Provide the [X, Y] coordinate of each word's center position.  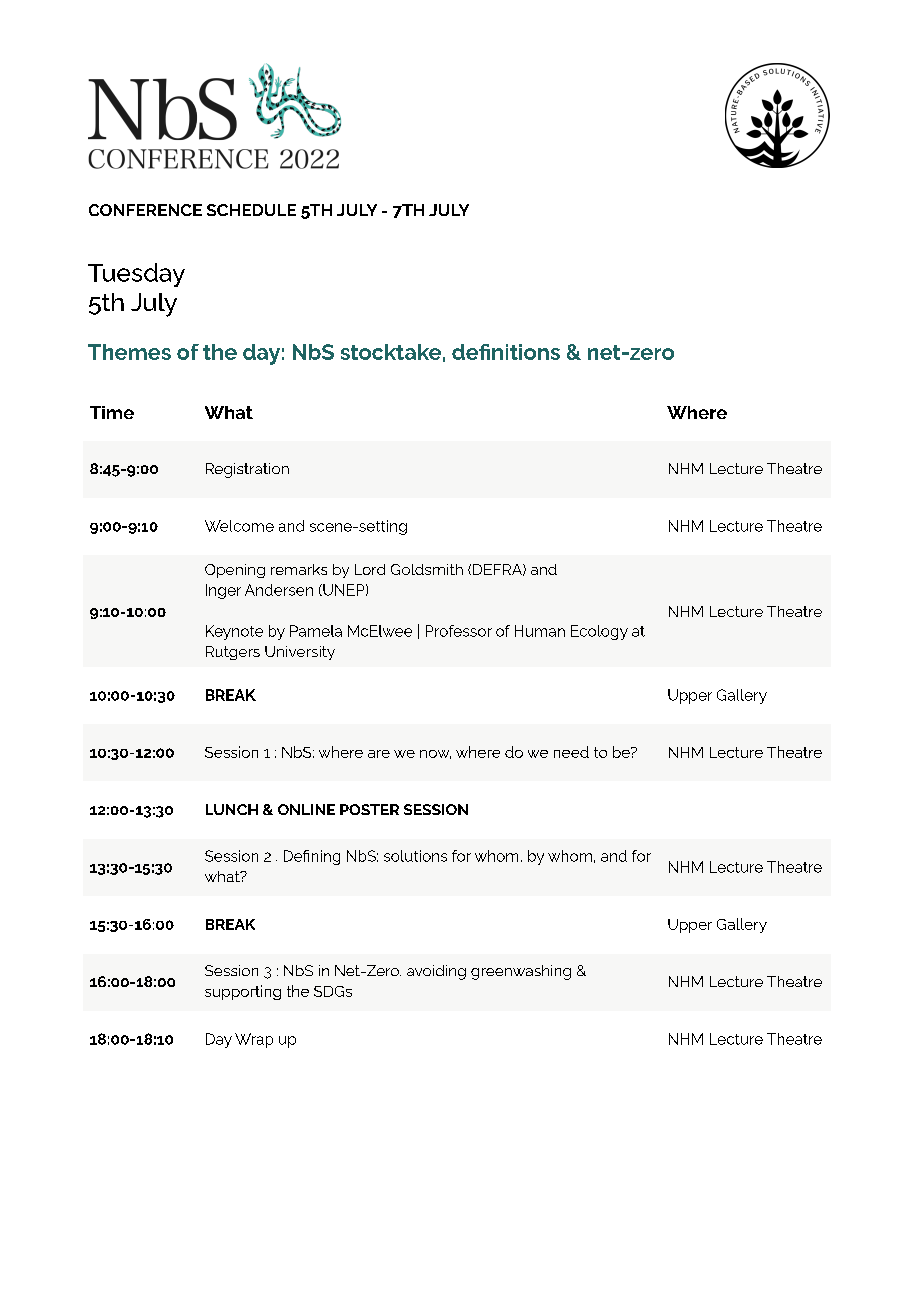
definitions [506, 352]
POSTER [369, 809]
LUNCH [232, 809]
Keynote [234, 632]
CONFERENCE [145, 210]
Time [112, 412]
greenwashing [521, 972]
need [571, 752]
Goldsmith [427, 569]
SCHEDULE [251, 210]
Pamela [316, 631]
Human [540, 631]
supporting [243, 992]
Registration [247, 470]
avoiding [436, 972]
